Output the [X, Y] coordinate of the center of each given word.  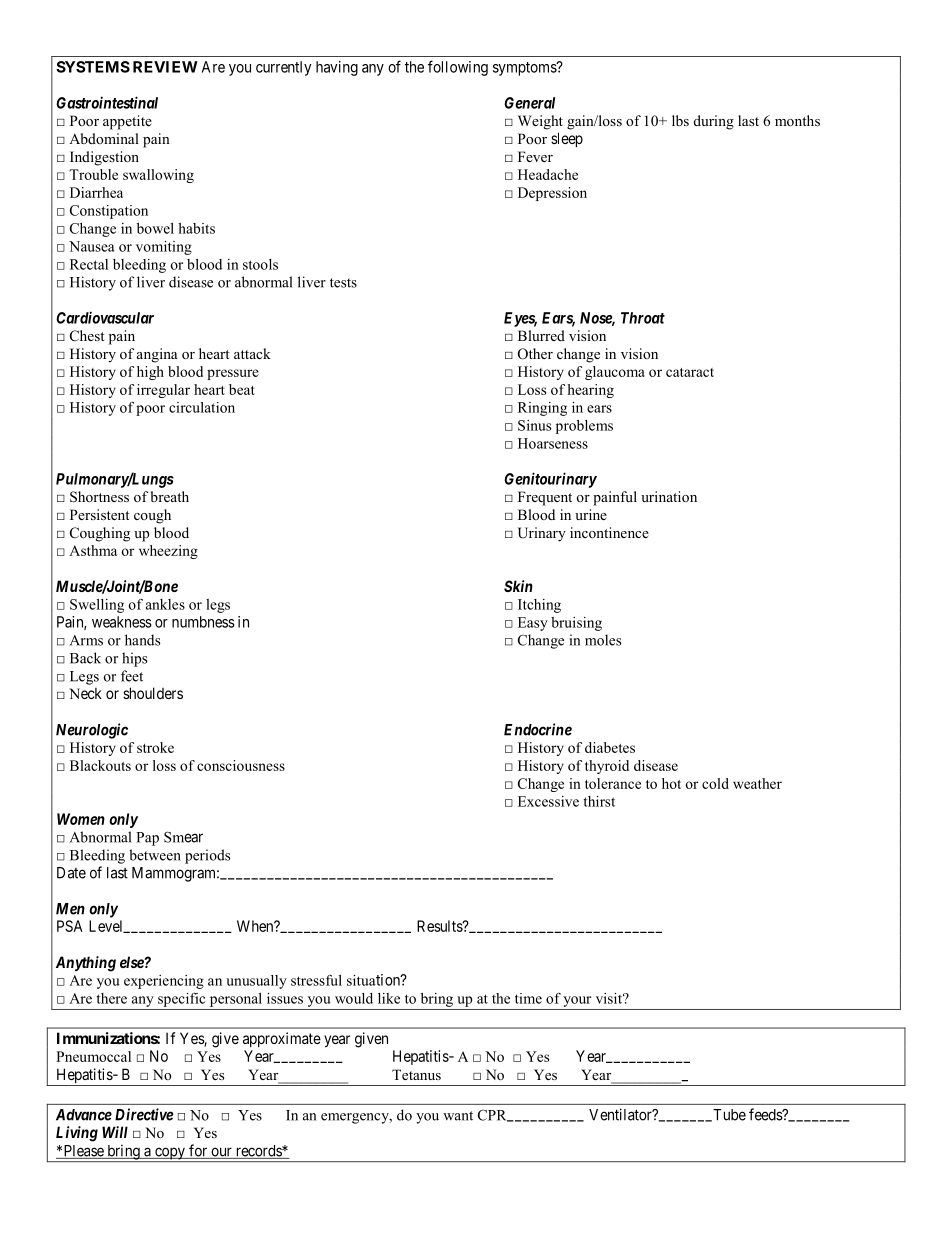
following [458, 68]
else [132, 962]
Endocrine [538, 729]
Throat [643, 318]
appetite [127, 122]
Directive [144, 1114]
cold [715, 783]
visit [610, 998]
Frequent [545, 498]
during [714, 122]
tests [343, 283]
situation [374, 980]
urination [669, 496]
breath [169, 496]
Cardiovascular [105, 317]
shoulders [153, 693]
